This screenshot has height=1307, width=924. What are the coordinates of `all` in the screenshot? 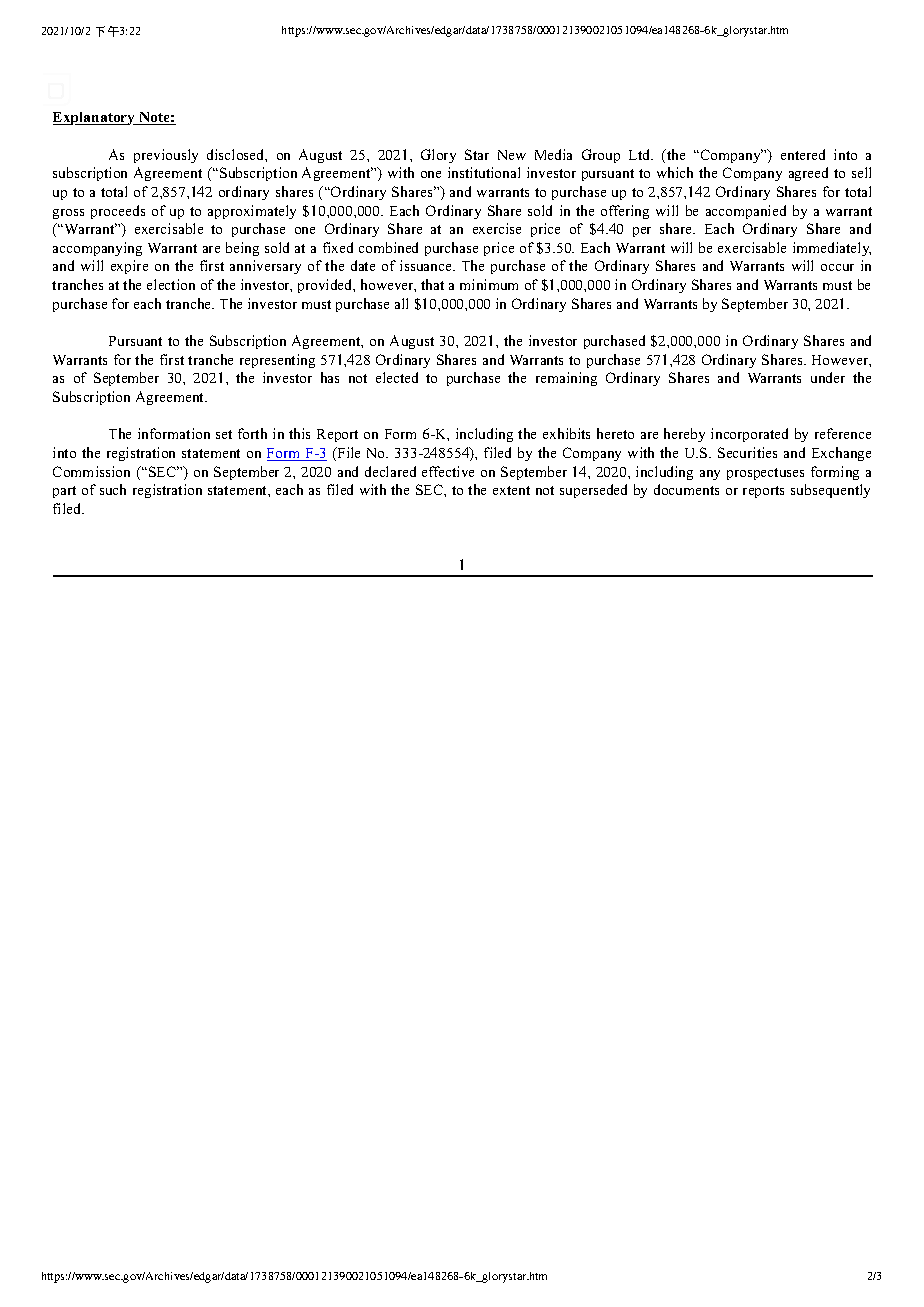 It's located at (401, 303).
